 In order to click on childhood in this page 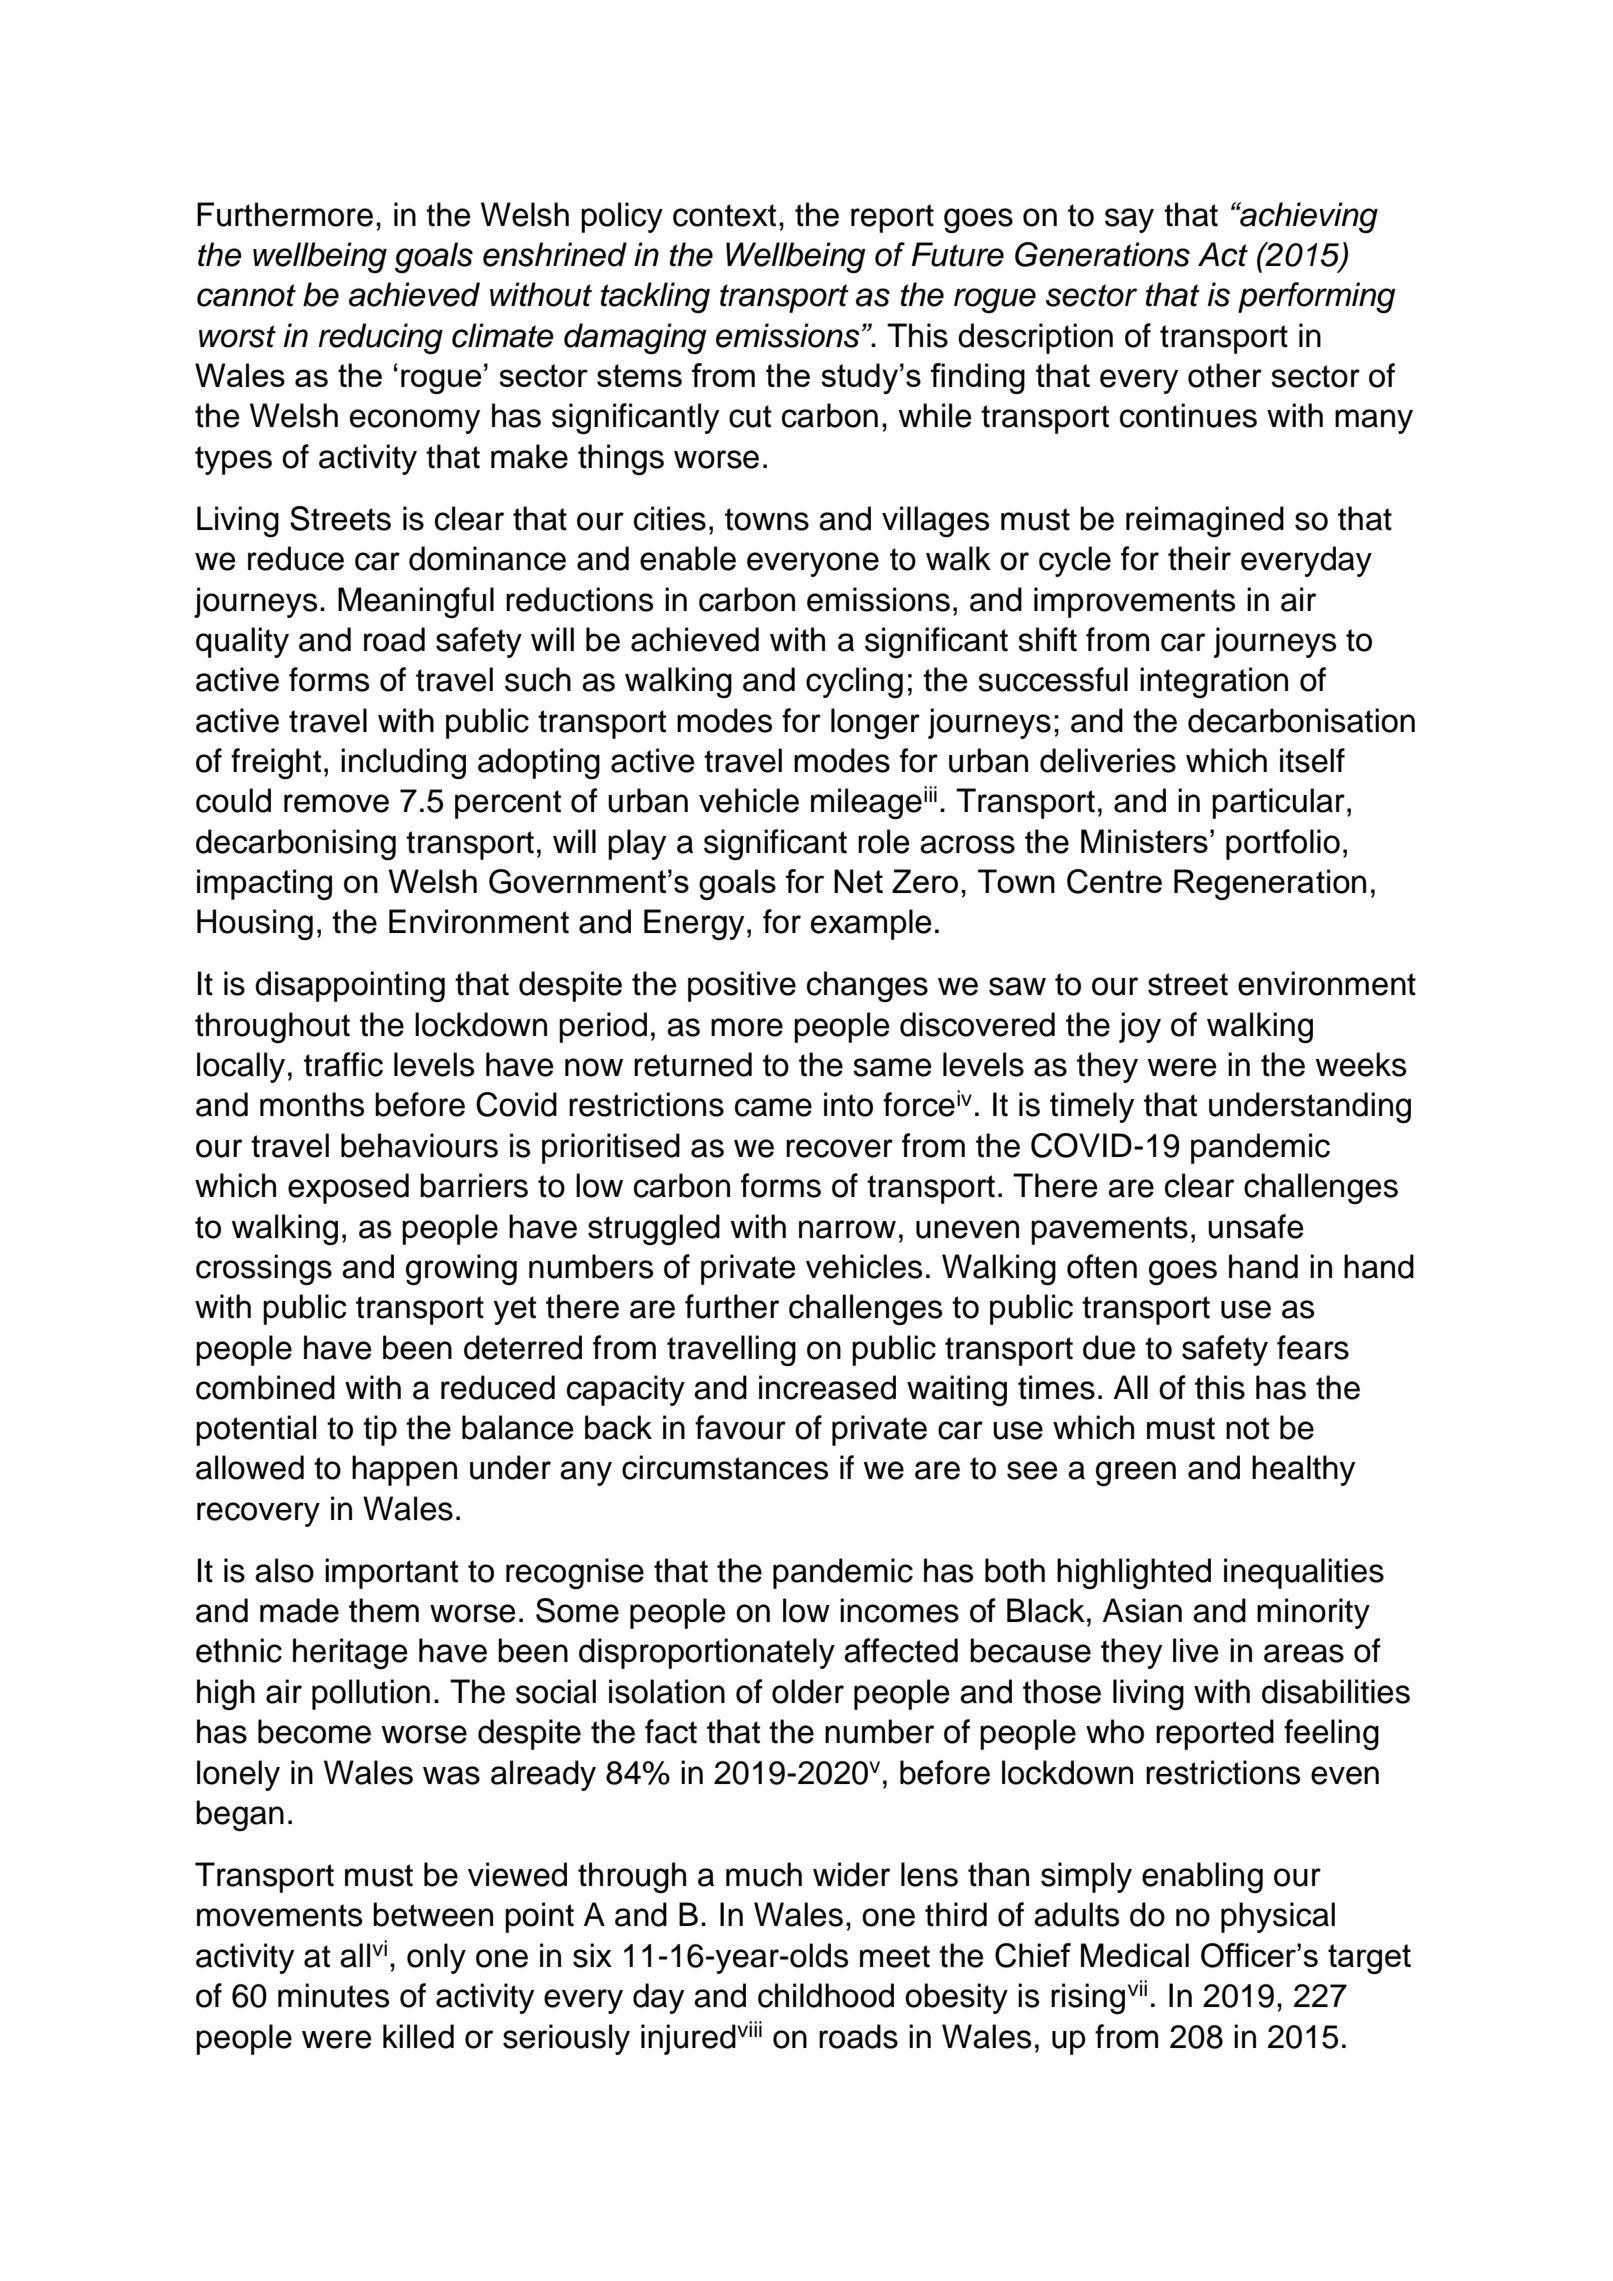, I will do `click(826, 1995)`.
